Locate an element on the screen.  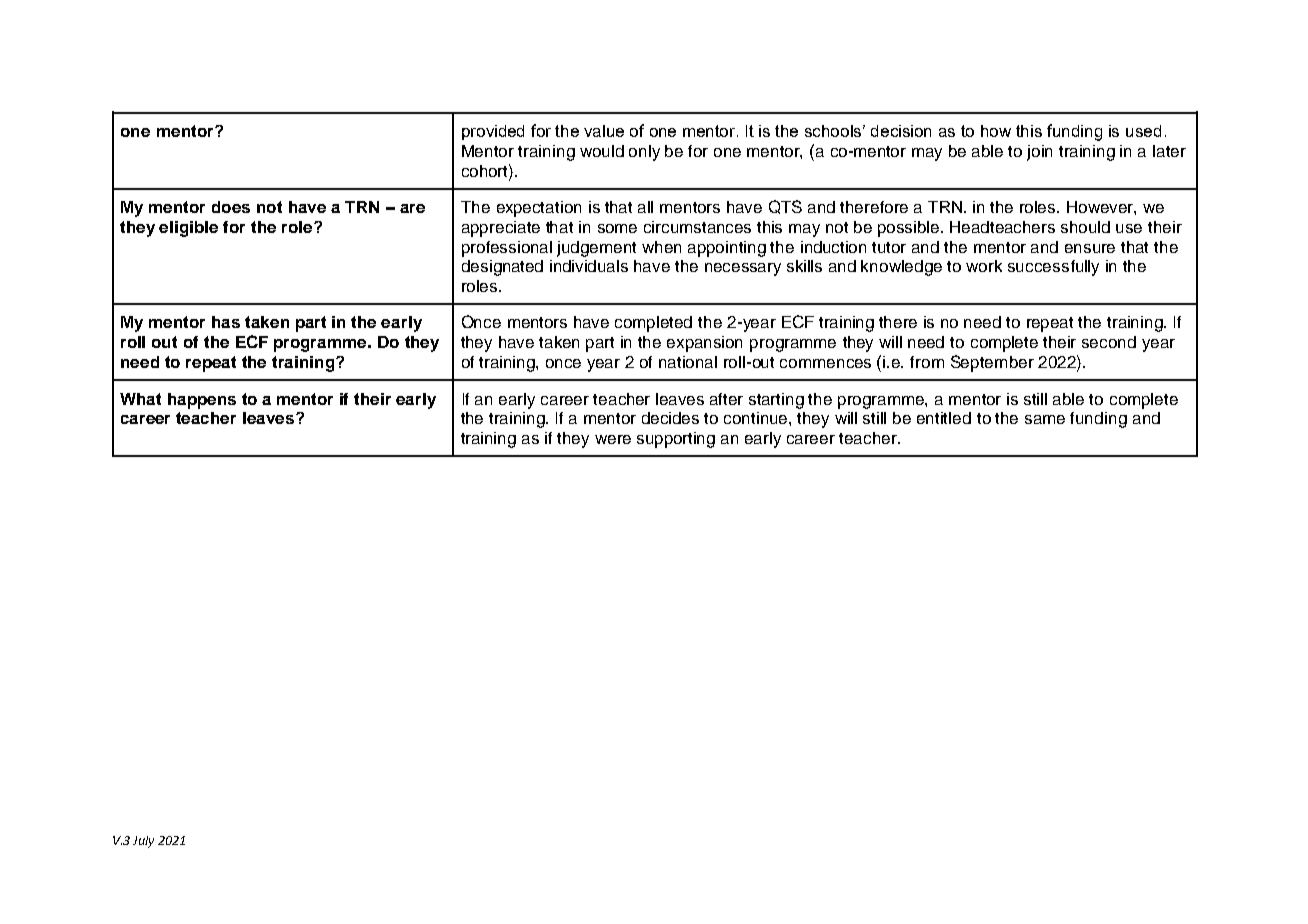
July is located at coordinates (143, 842).
